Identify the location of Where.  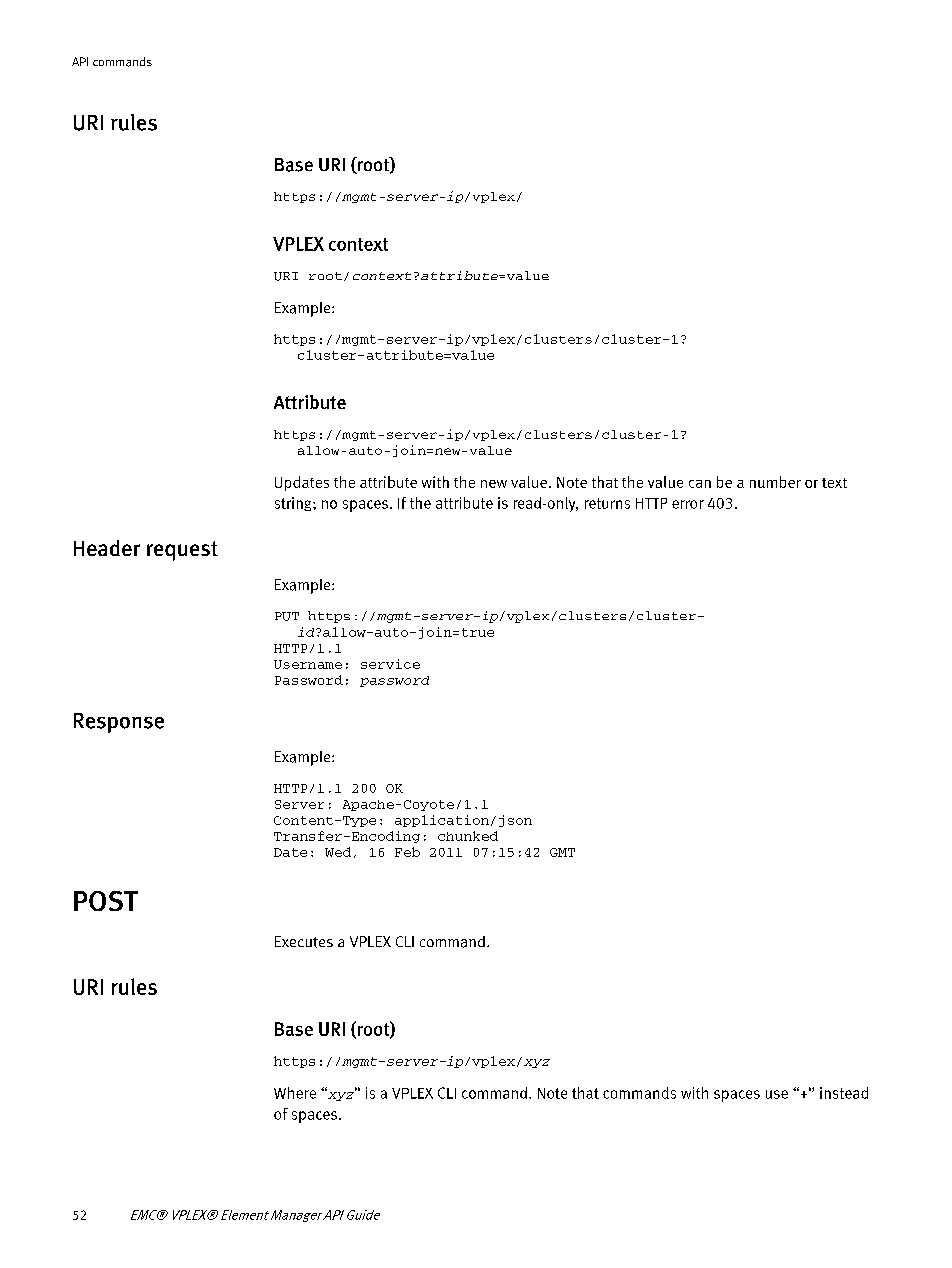
(295, 1093).
